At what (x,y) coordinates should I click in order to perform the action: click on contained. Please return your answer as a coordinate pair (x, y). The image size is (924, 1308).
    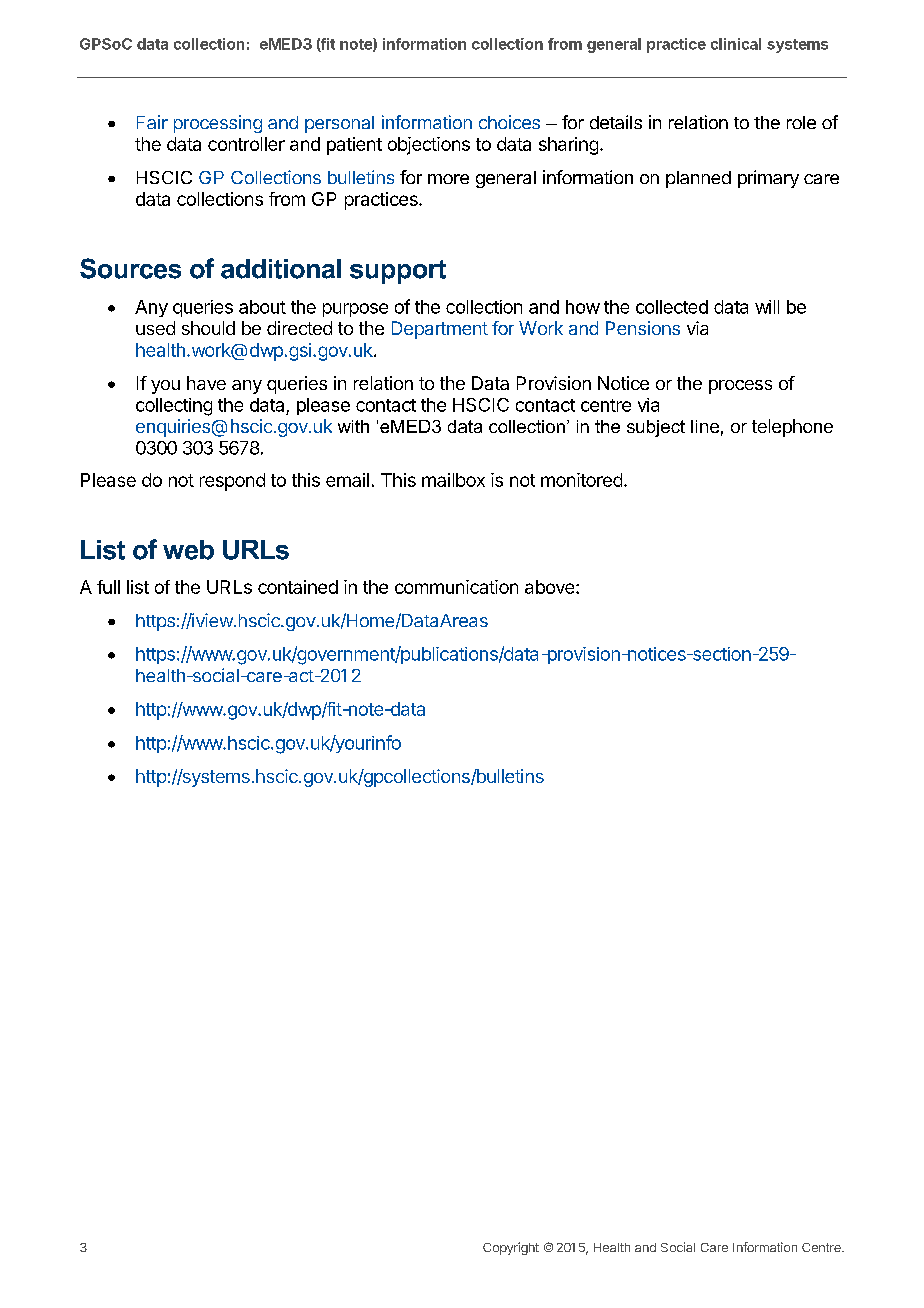
    Looking at the image, I should click on (298, 587).
